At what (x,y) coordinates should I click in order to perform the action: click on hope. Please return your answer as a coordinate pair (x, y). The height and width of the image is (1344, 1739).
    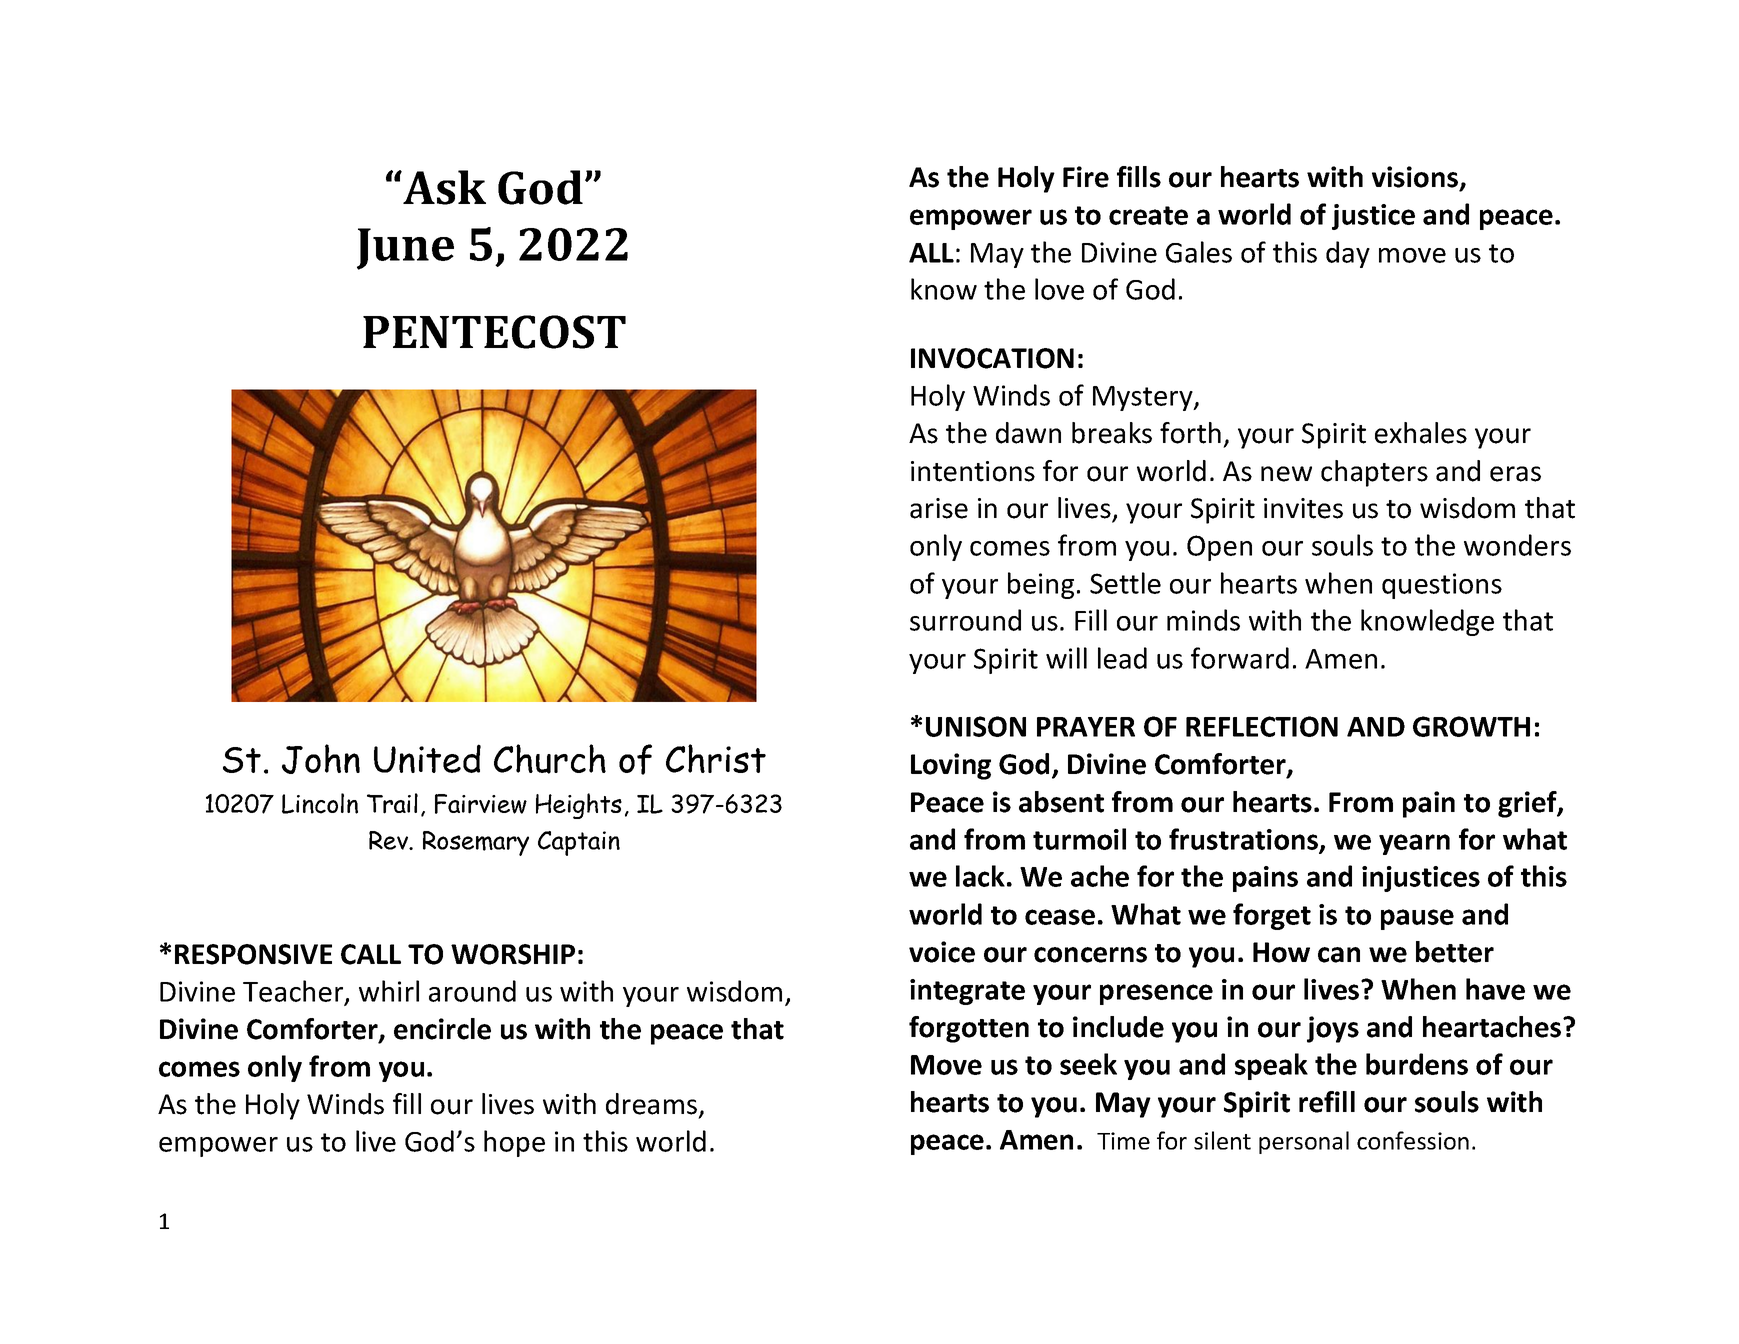
    Looking at the image, I should click on (514, 1143).
